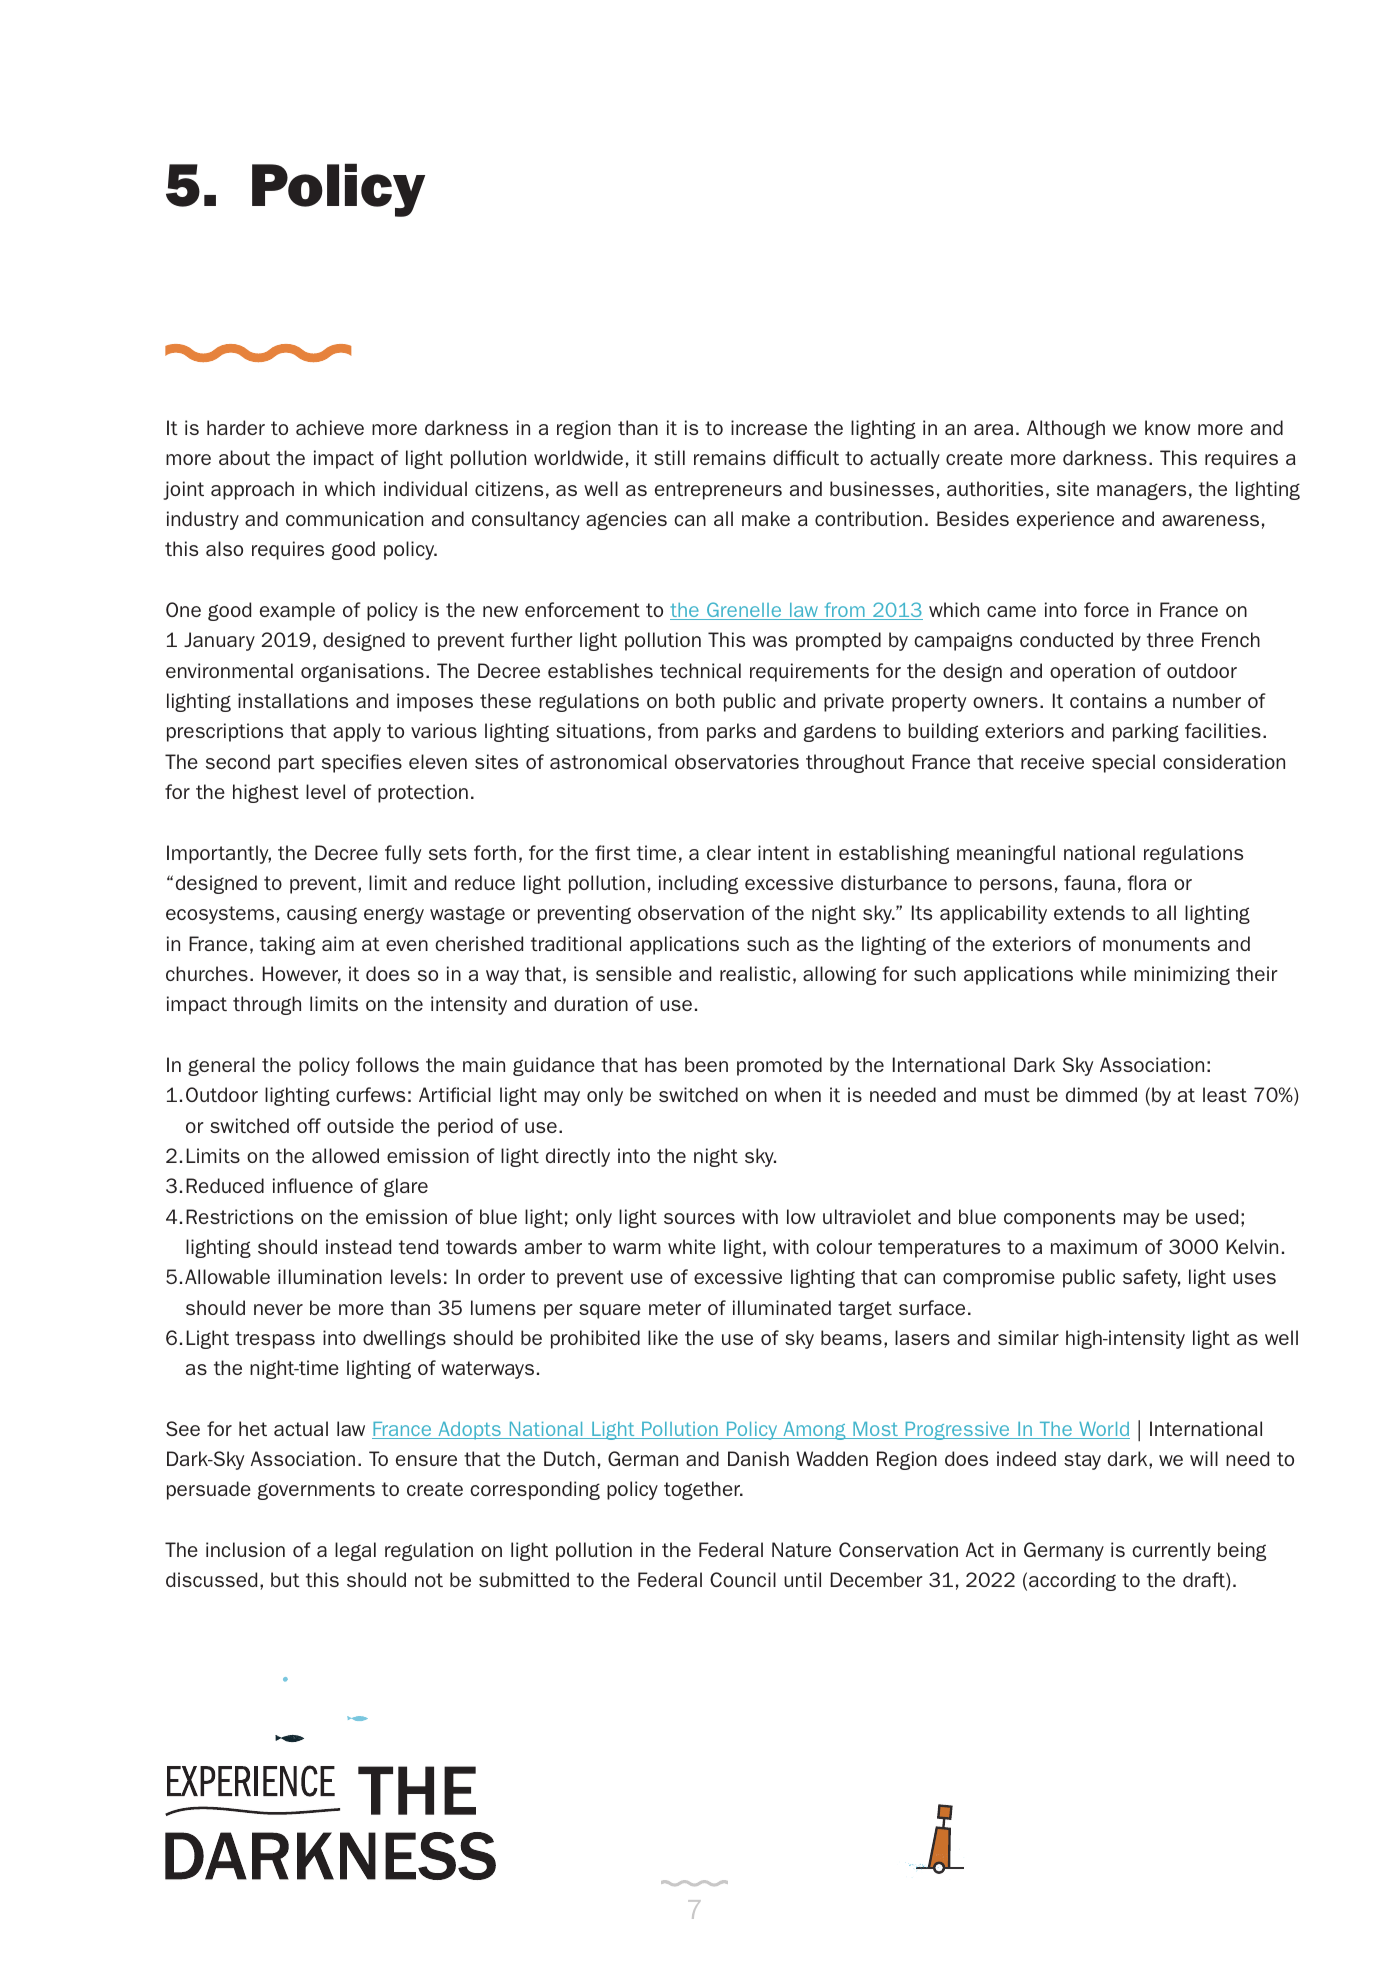  Describe the element at coordinates (755, 973) in the image. I see `realistic` at that location.
